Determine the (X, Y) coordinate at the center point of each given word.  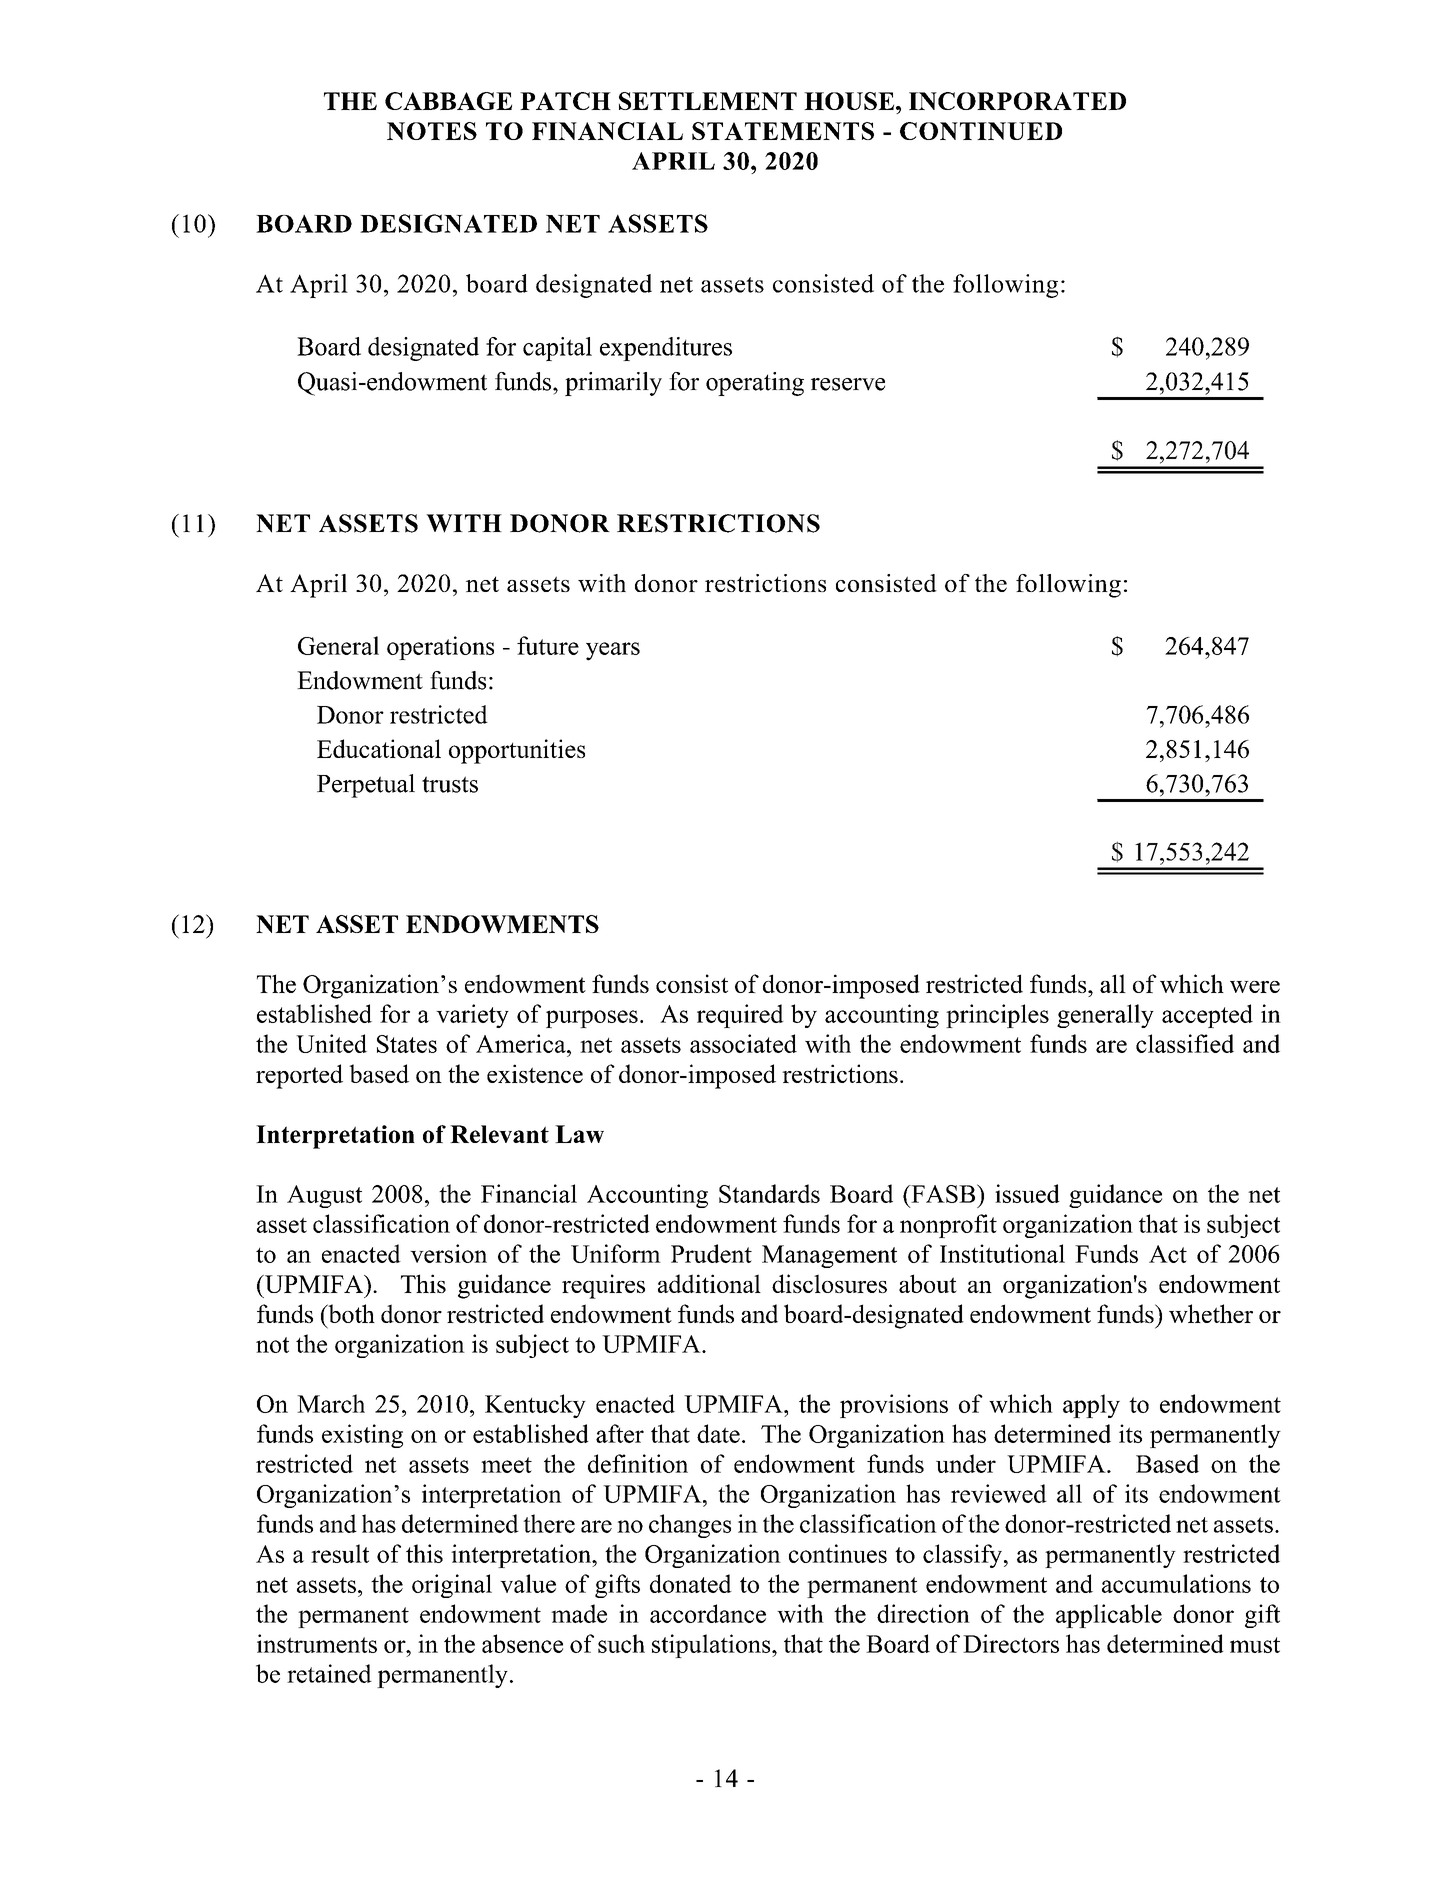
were (1255, 987)
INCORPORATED (1017, 101)
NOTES (432, 131)
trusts (450, 784)
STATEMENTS (783, 131)
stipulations (712, 1646)
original (452, 1586)
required (740, 1016)
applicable (1109, 1616)
